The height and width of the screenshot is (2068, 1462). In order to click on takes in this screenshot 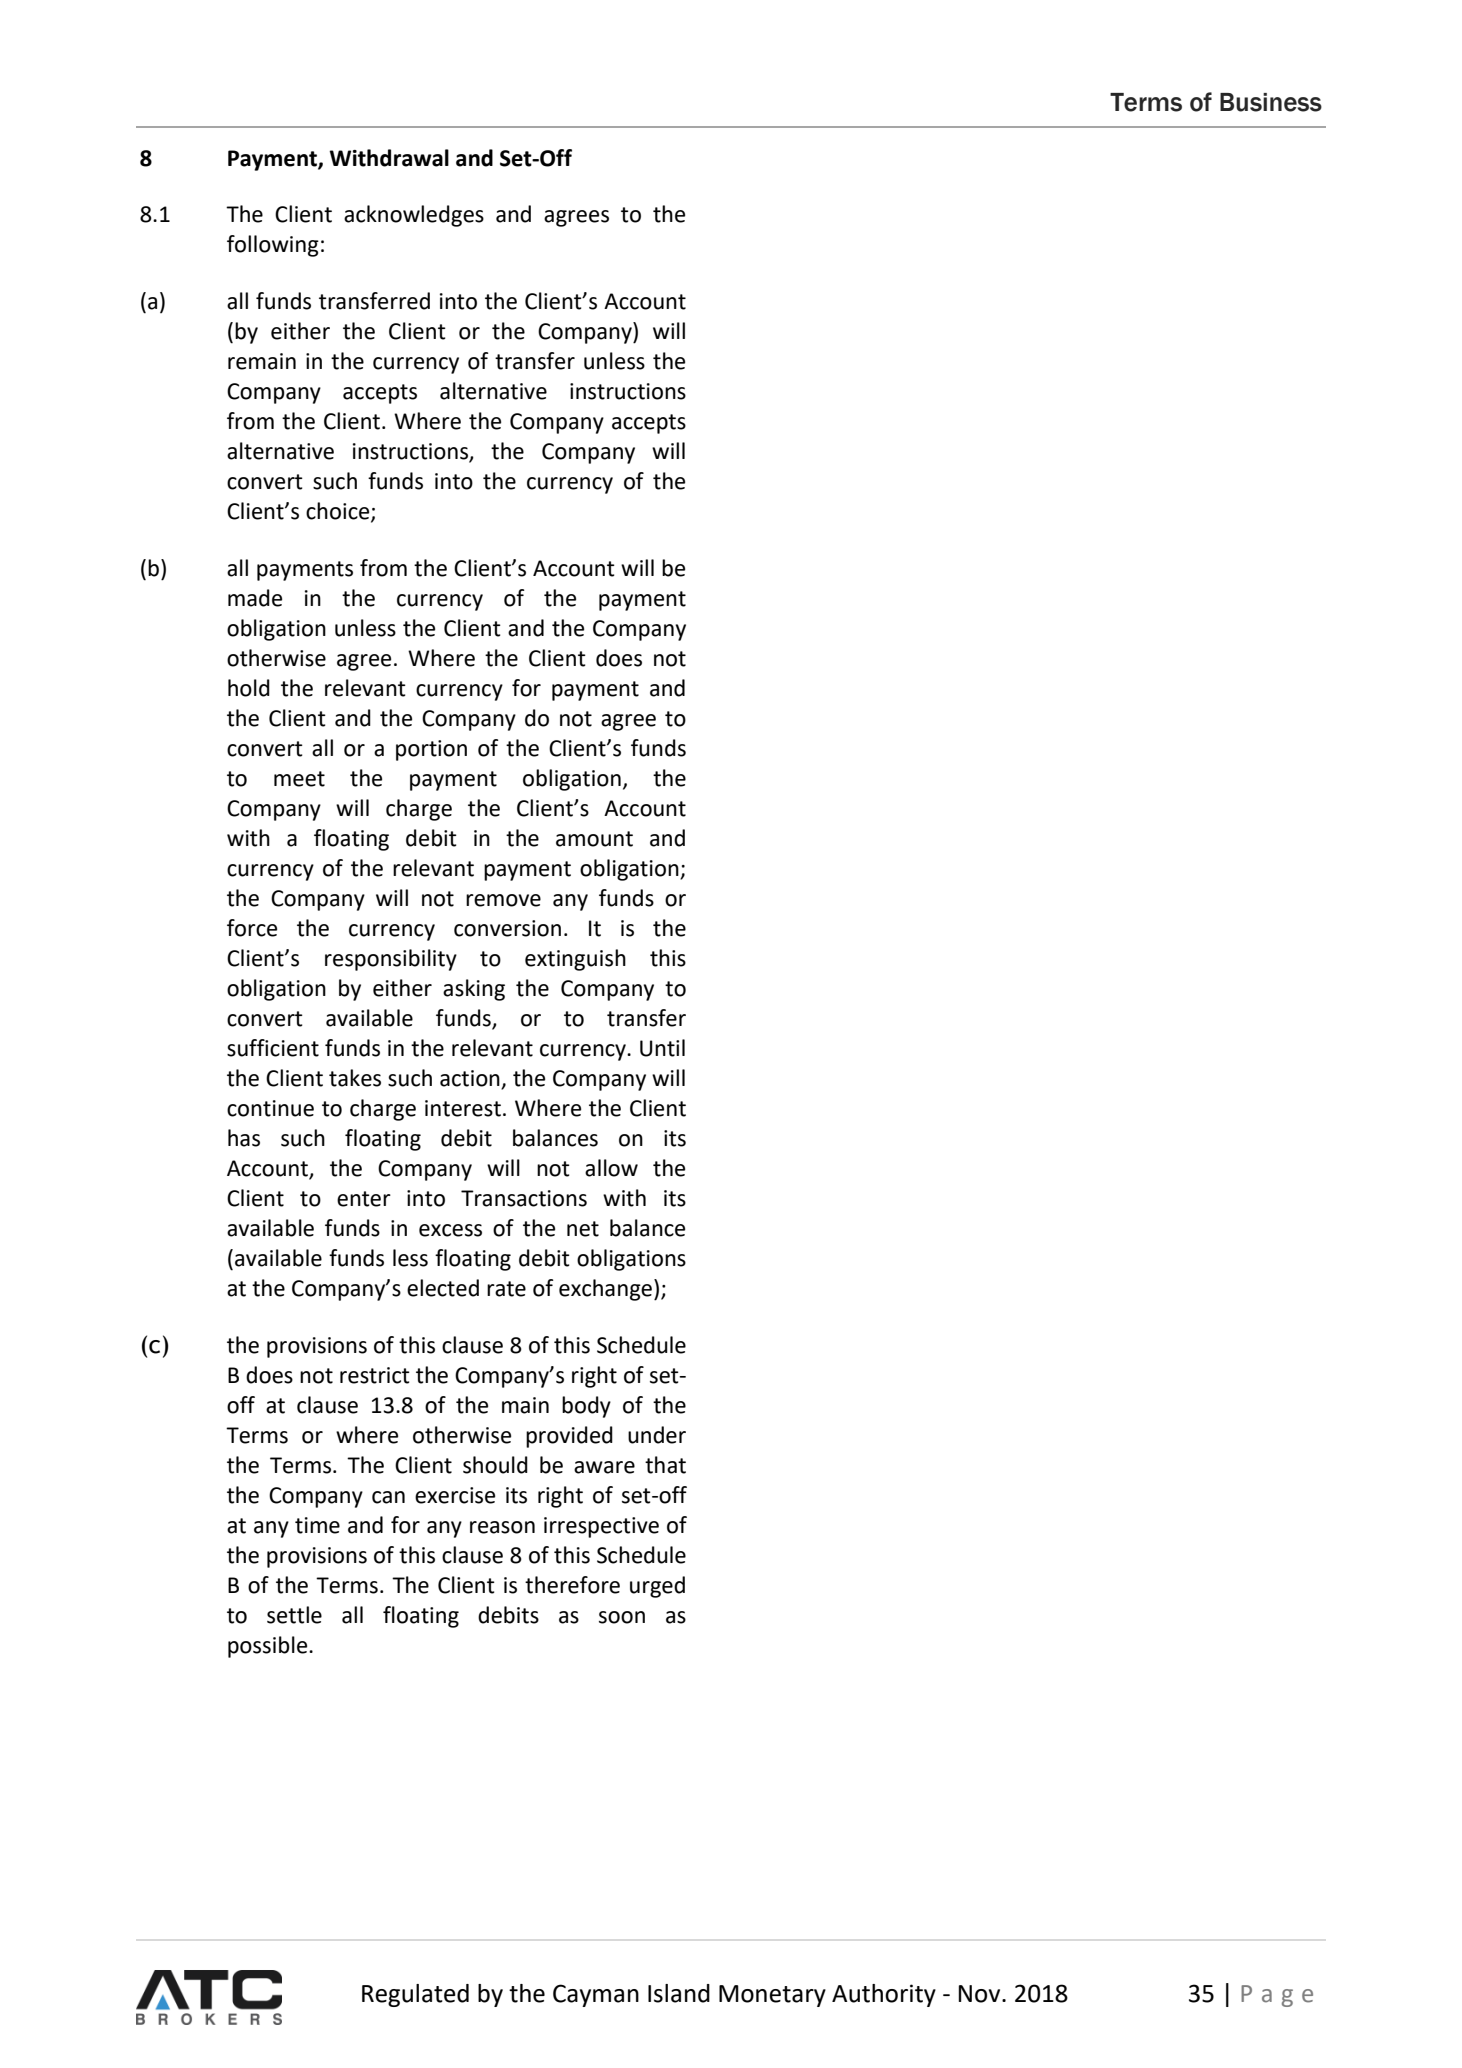, I will do `click(355, 1078)`.
